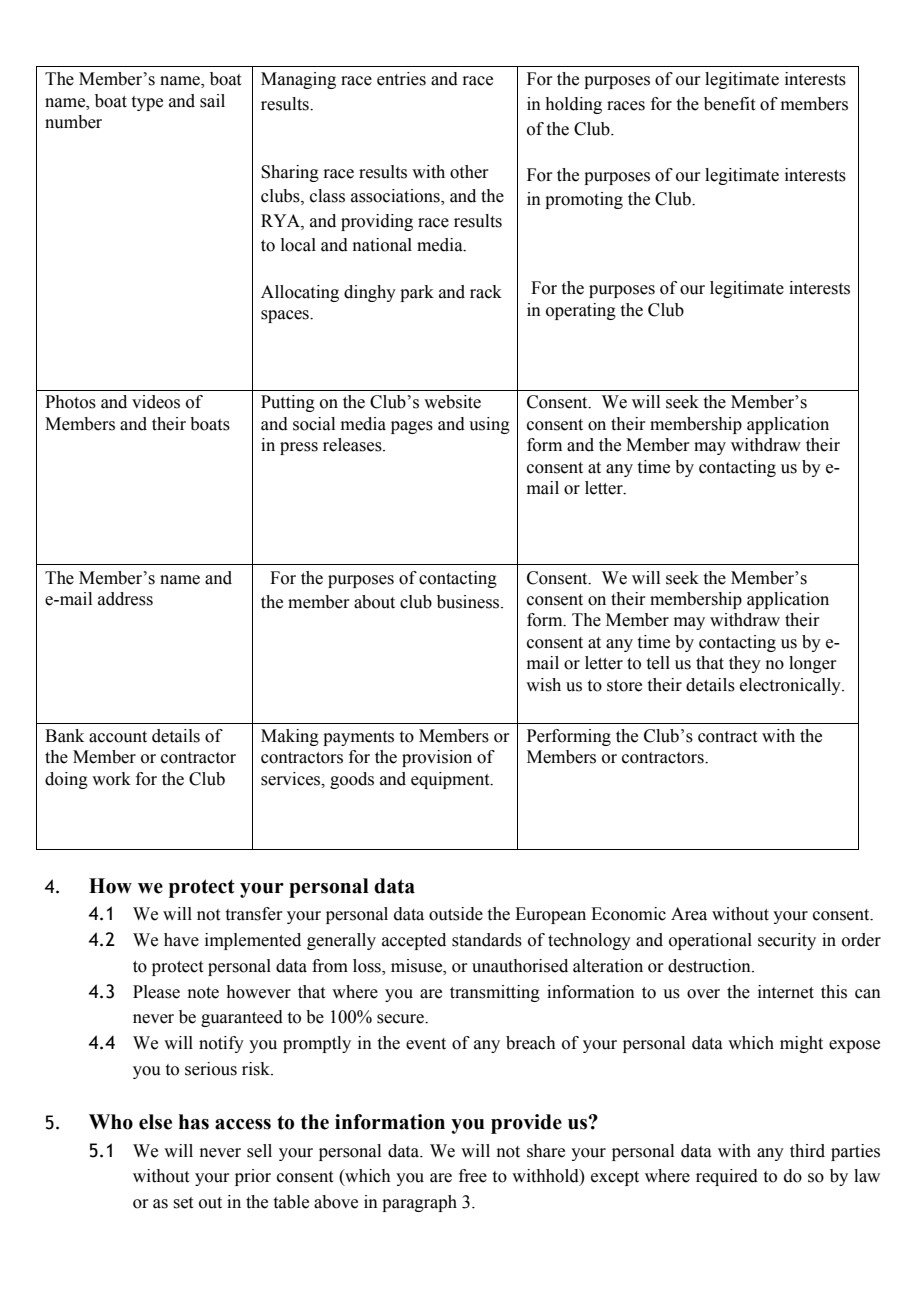 The height and width of the screenshot is (1308, 924). Describe the element at coordinates (729, 104) in the screenshot. I see `benefit` at that location.
